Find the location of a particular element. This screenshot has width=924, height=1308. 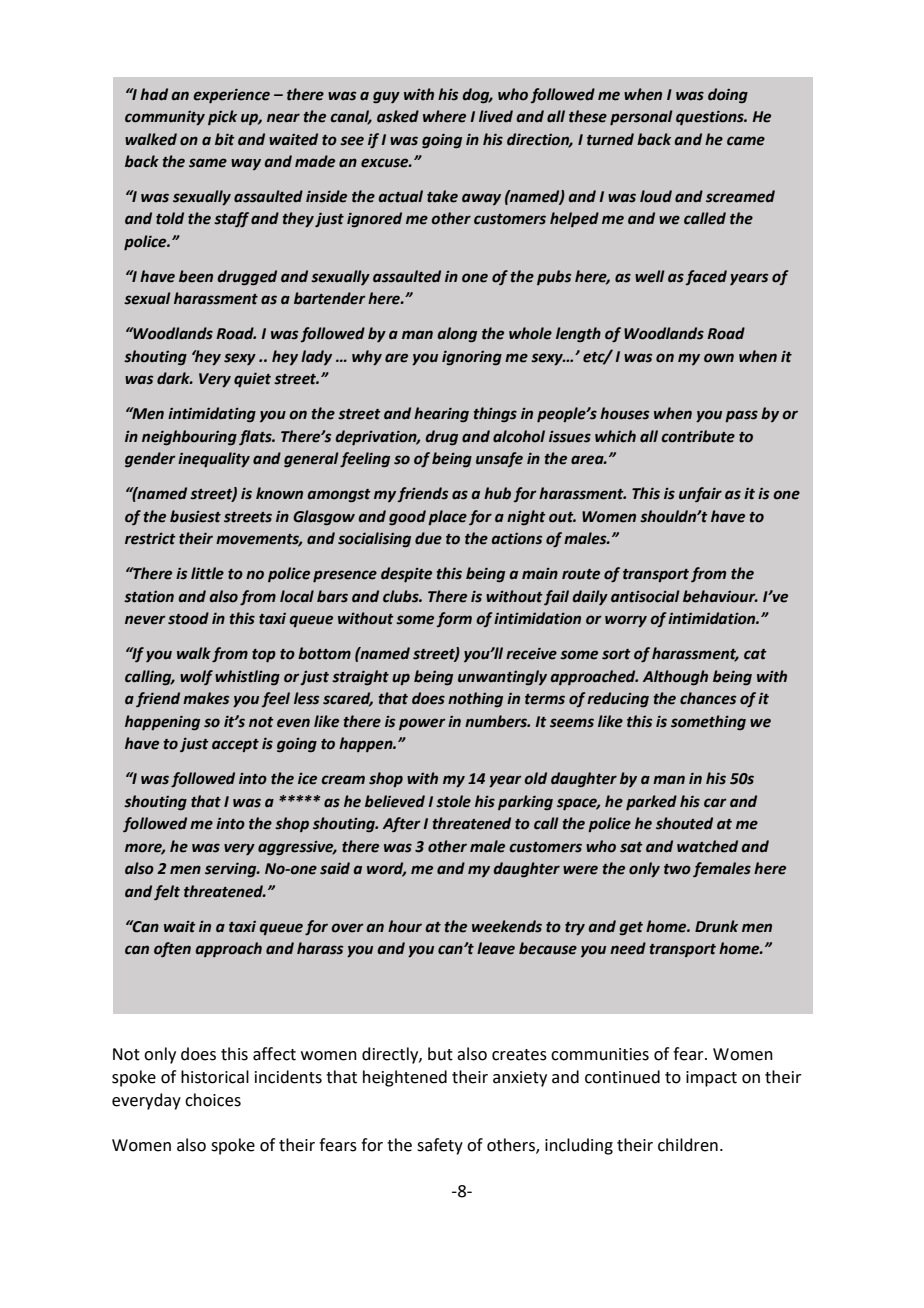

two is located at coordinates (677, 869).
